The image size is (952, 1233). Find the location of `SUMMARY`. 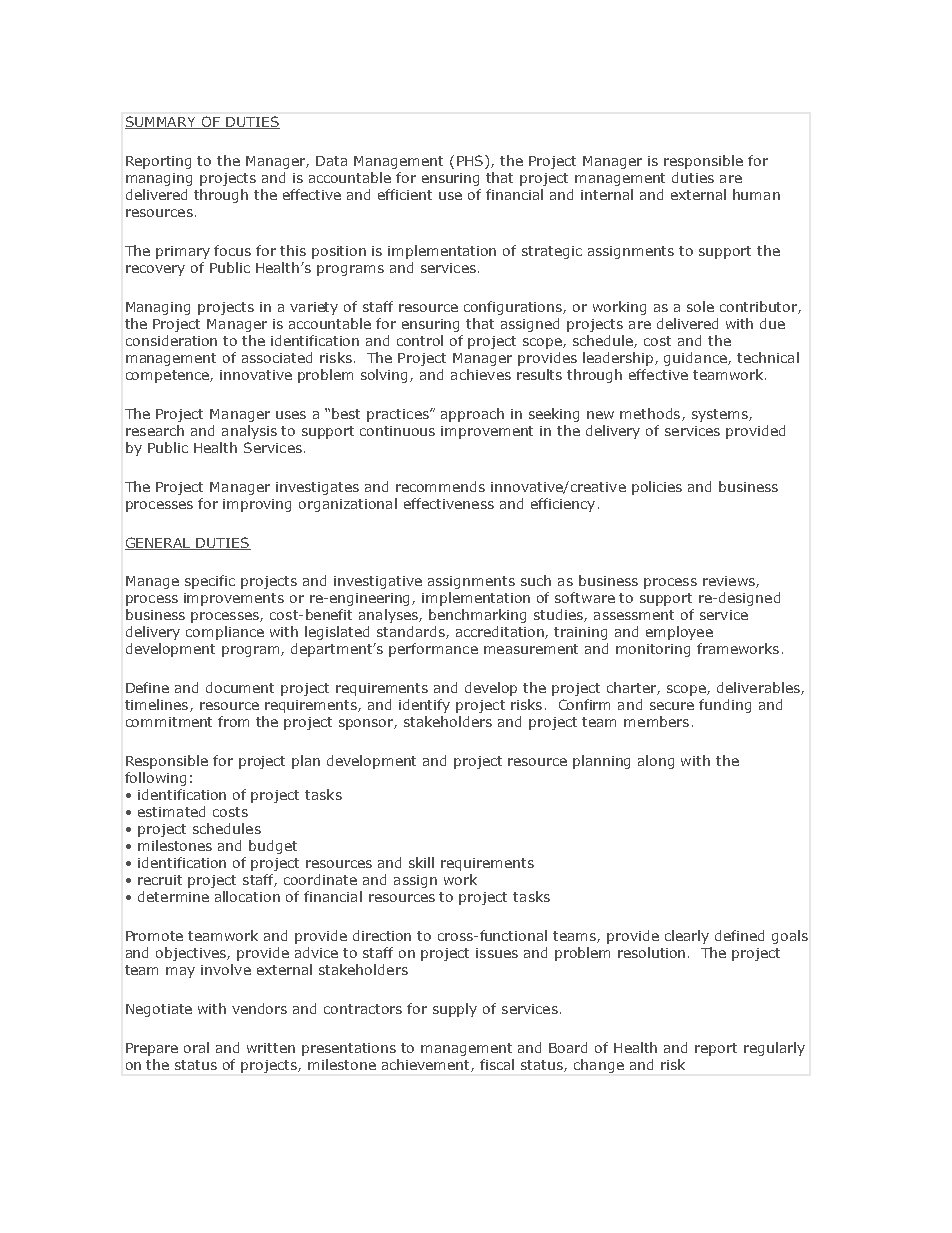

SUMMARY is located at coordinates (162, 122).
